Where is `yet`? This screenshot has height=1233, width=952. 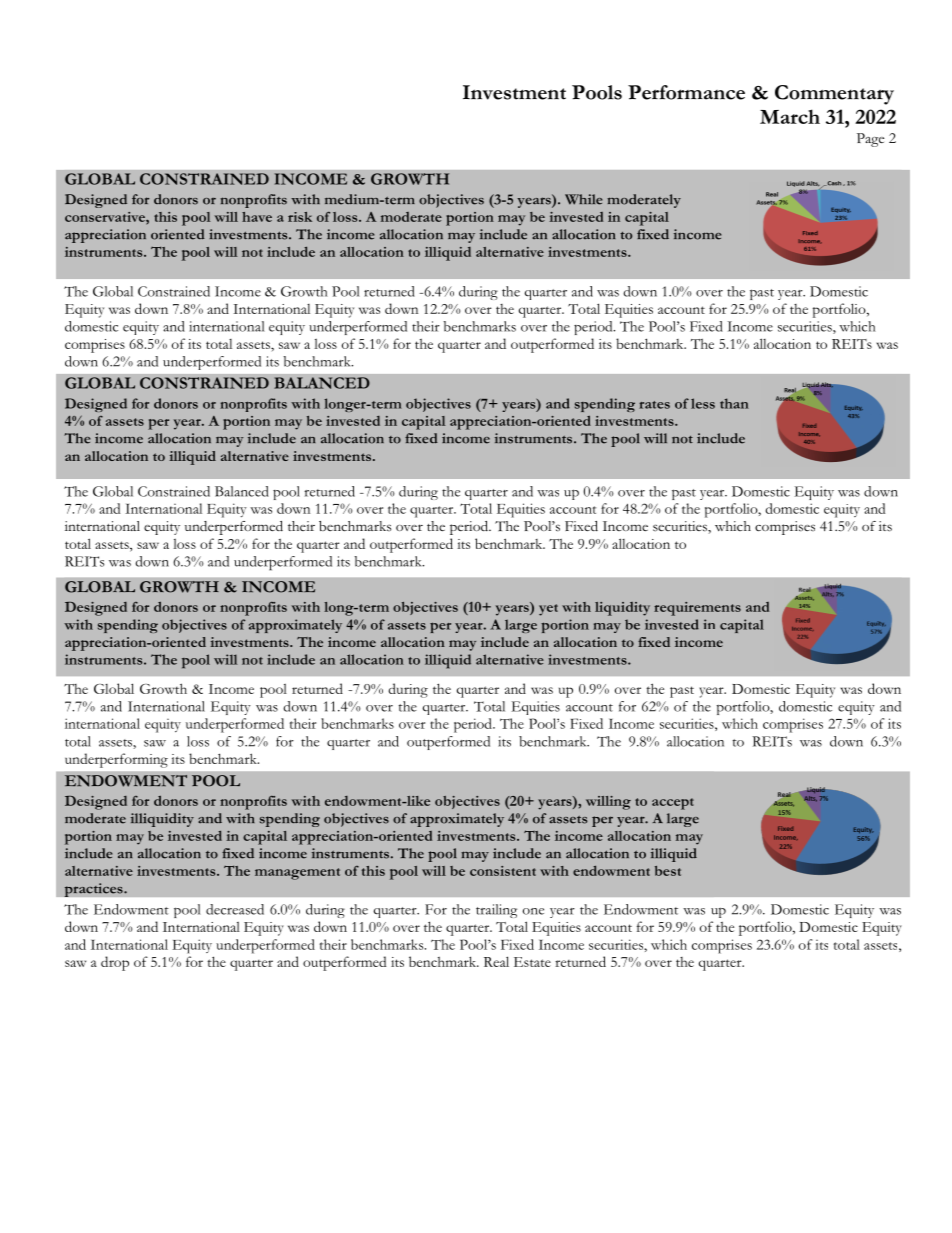
yet is located at coordinates (548, 610).
